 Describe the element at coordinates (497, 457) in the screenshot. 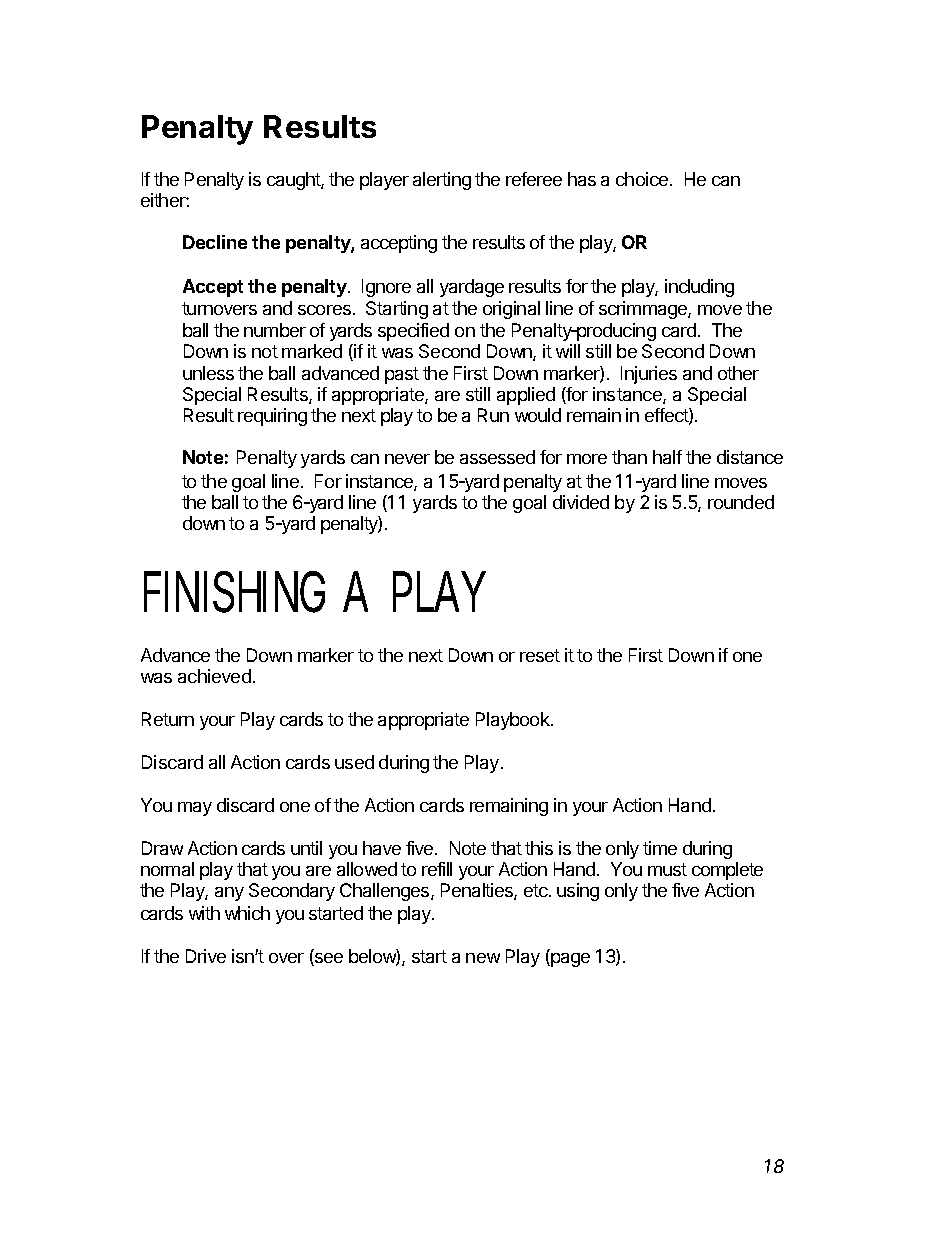

I see `assessed` at that location.
